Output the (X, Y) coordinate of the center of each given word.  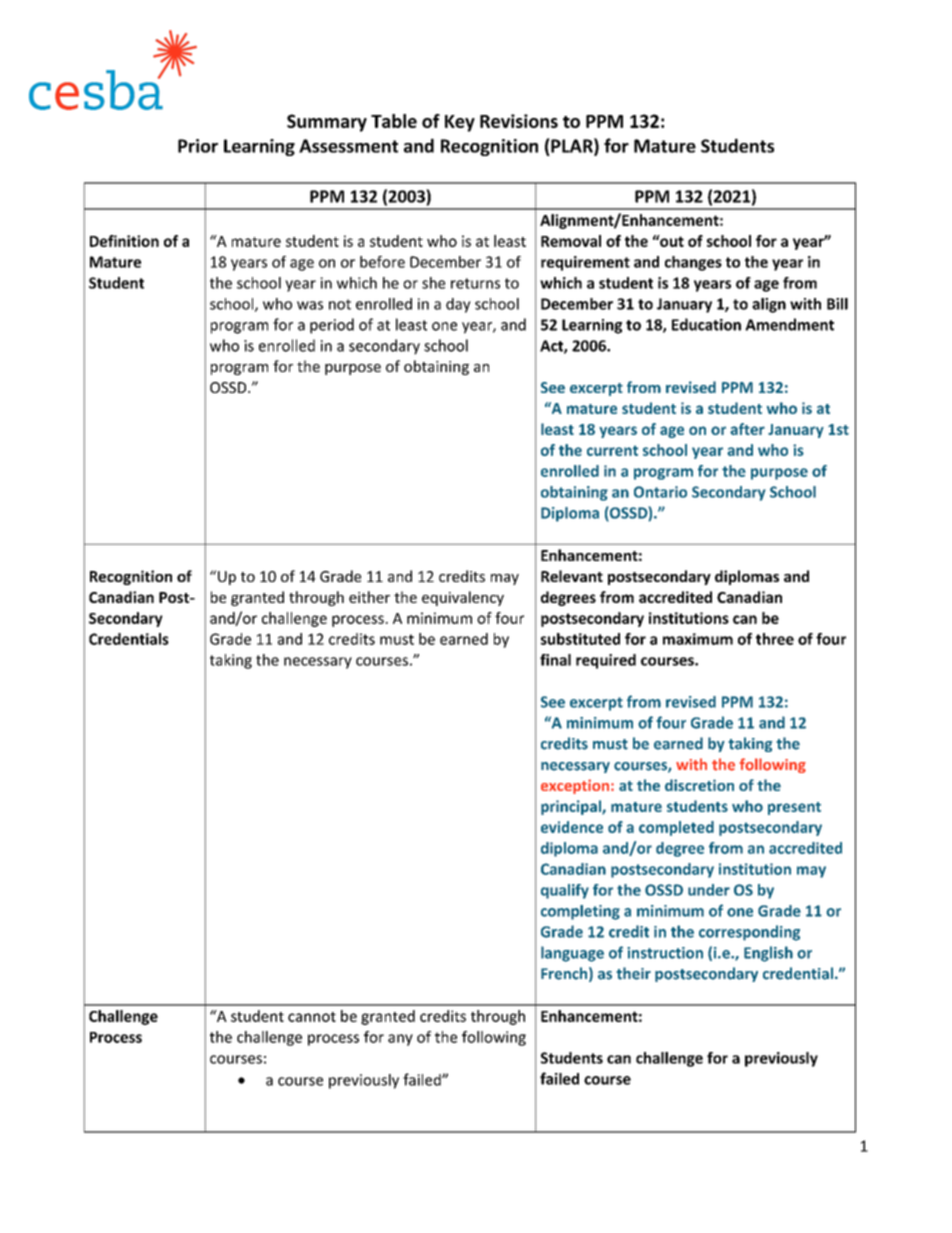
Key (460, 123)
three (775, 639)
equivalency (463, 598)
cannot (312, 1017)
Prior (198, 146)
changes (693, 263)
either (369, 597)
